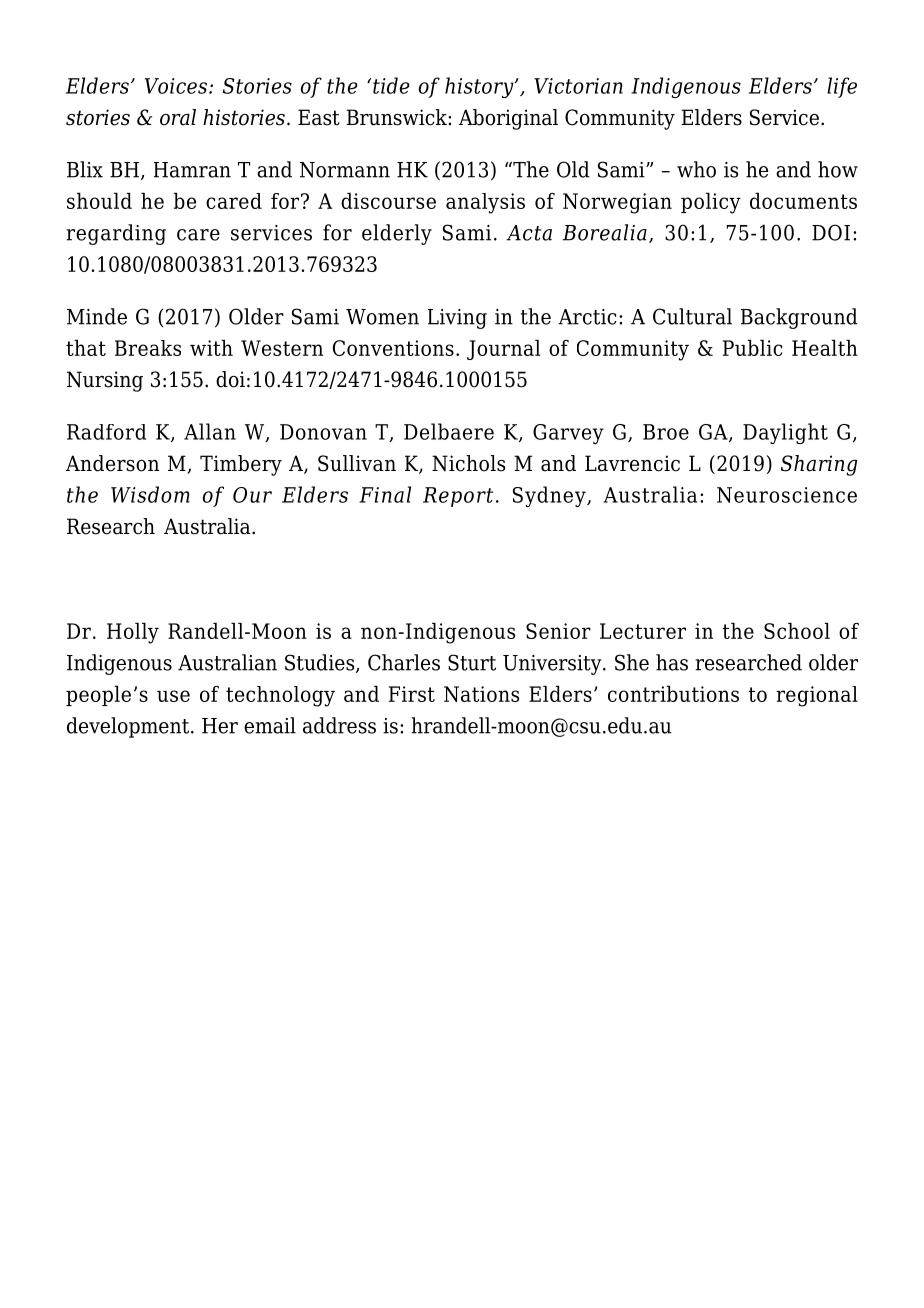 This image has height=1308, width=924. Describe the element at coordinates (842, 87) in the image. I see `life` at that location.
